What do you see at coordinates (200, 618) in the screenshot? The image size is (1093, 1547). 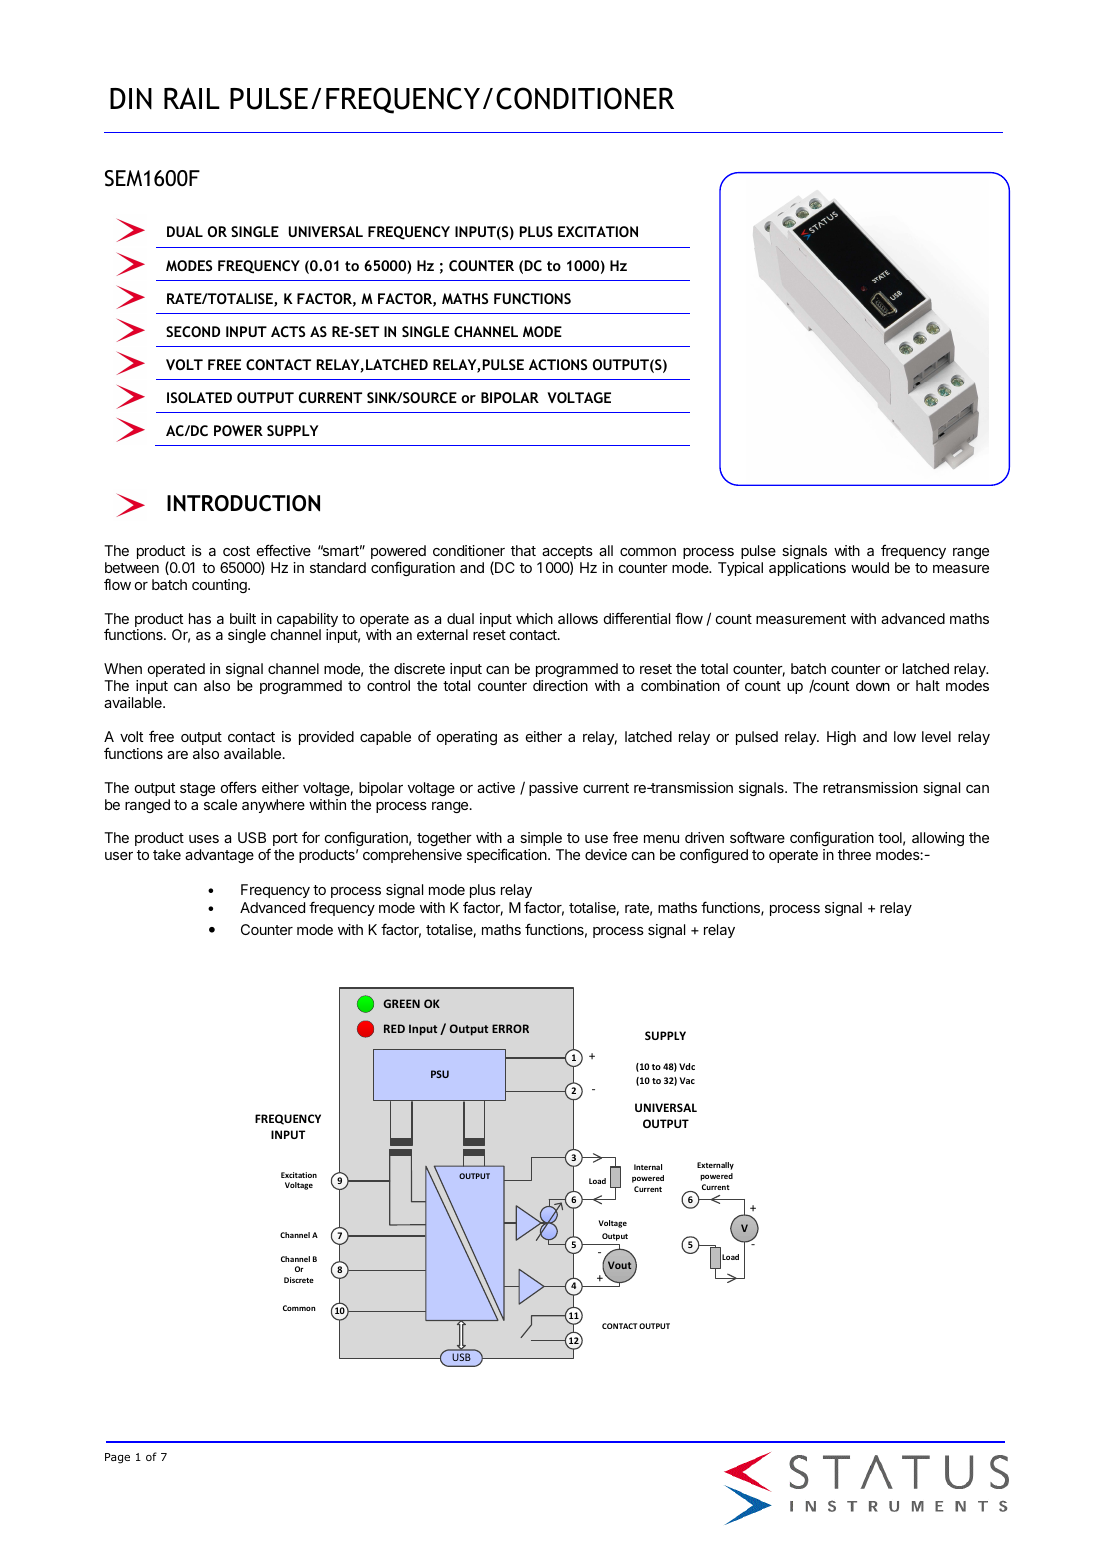 I see `has` at bounding box center [200, 618].
